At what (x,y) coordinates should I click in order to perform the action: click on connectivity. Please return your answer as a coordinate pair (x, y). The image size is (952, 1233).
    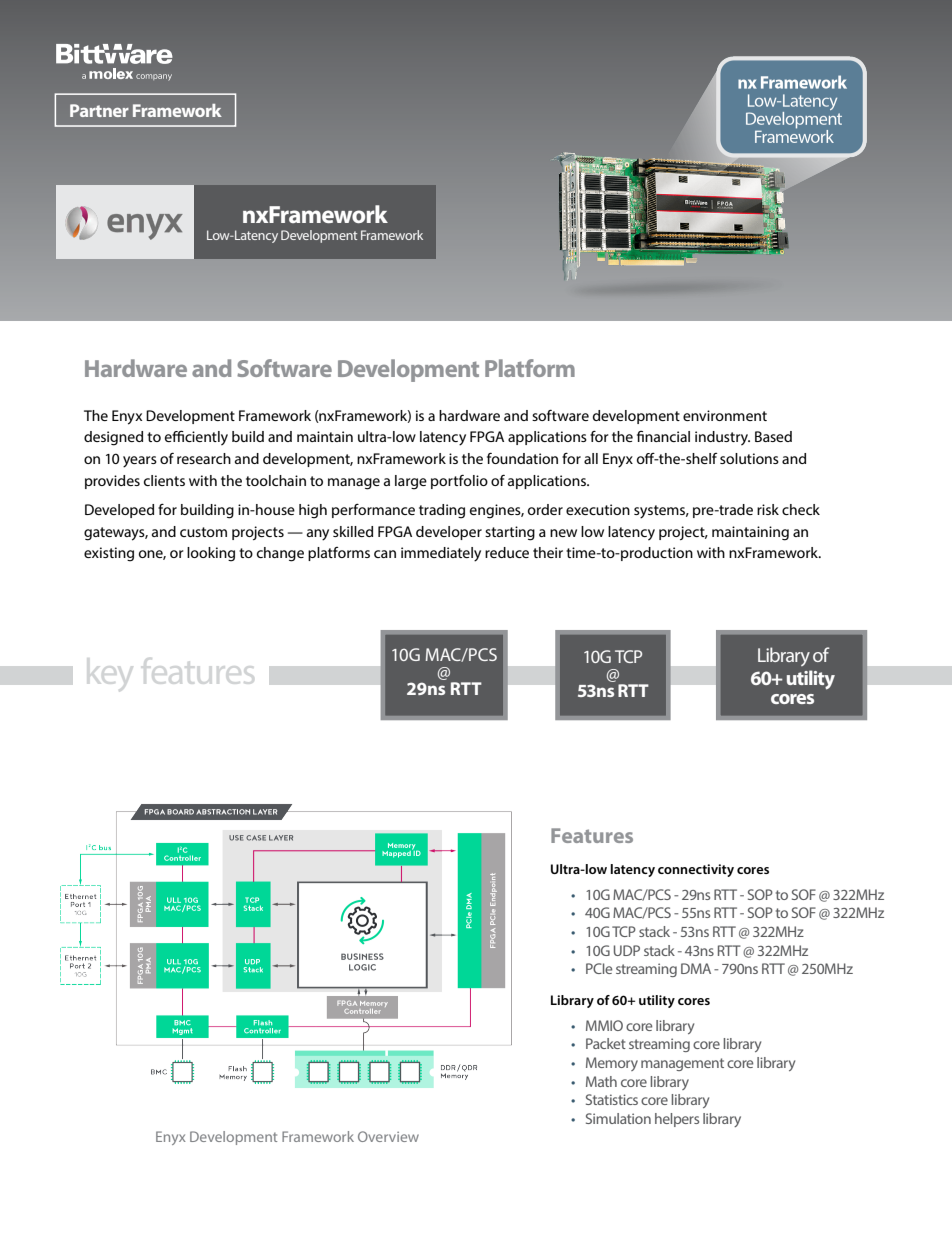
    Looking at the image, I should click on (696, 870).
